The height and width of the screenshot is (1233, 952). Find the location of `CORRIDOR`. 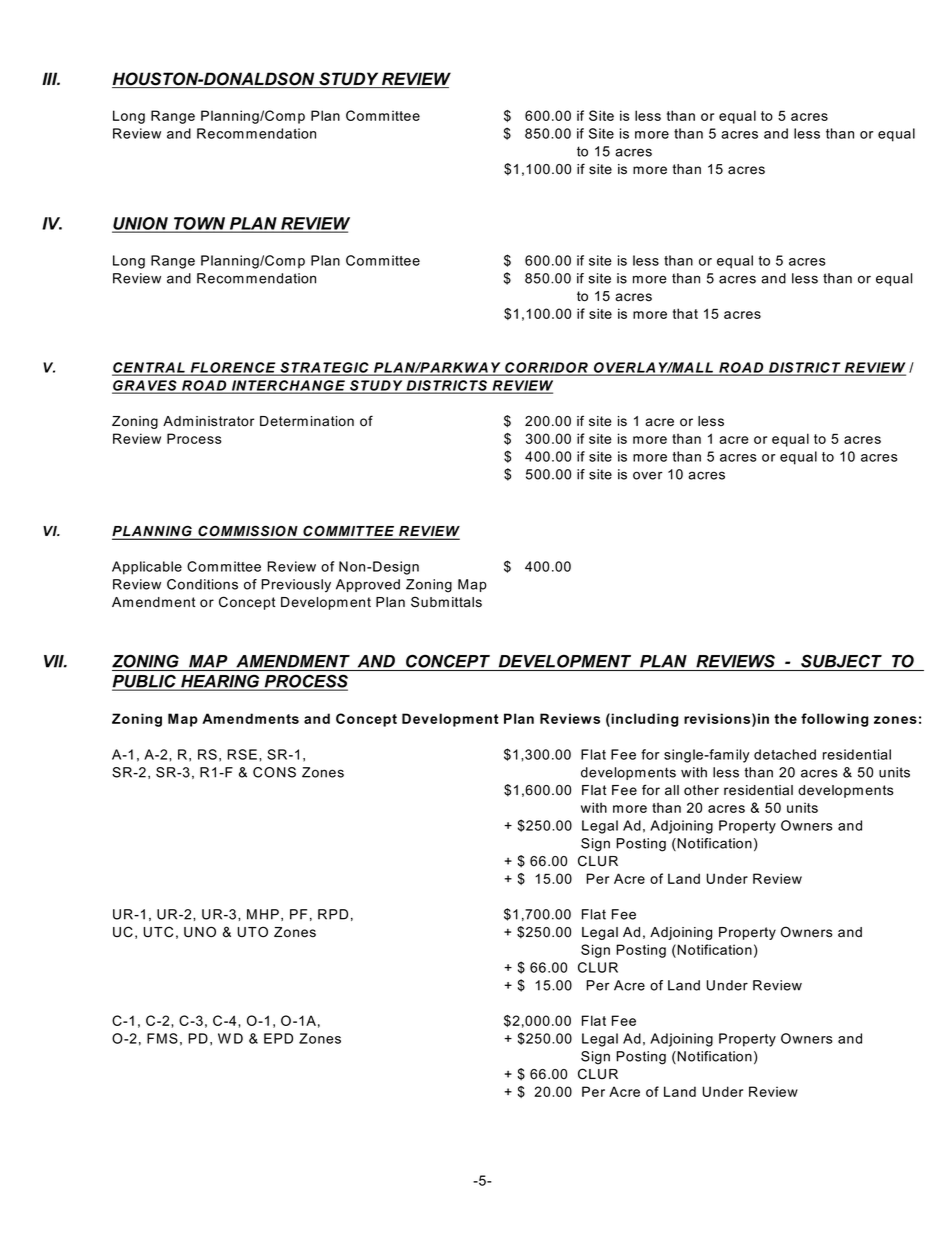

CORRIDOR is located at coordinates (546, 368).
